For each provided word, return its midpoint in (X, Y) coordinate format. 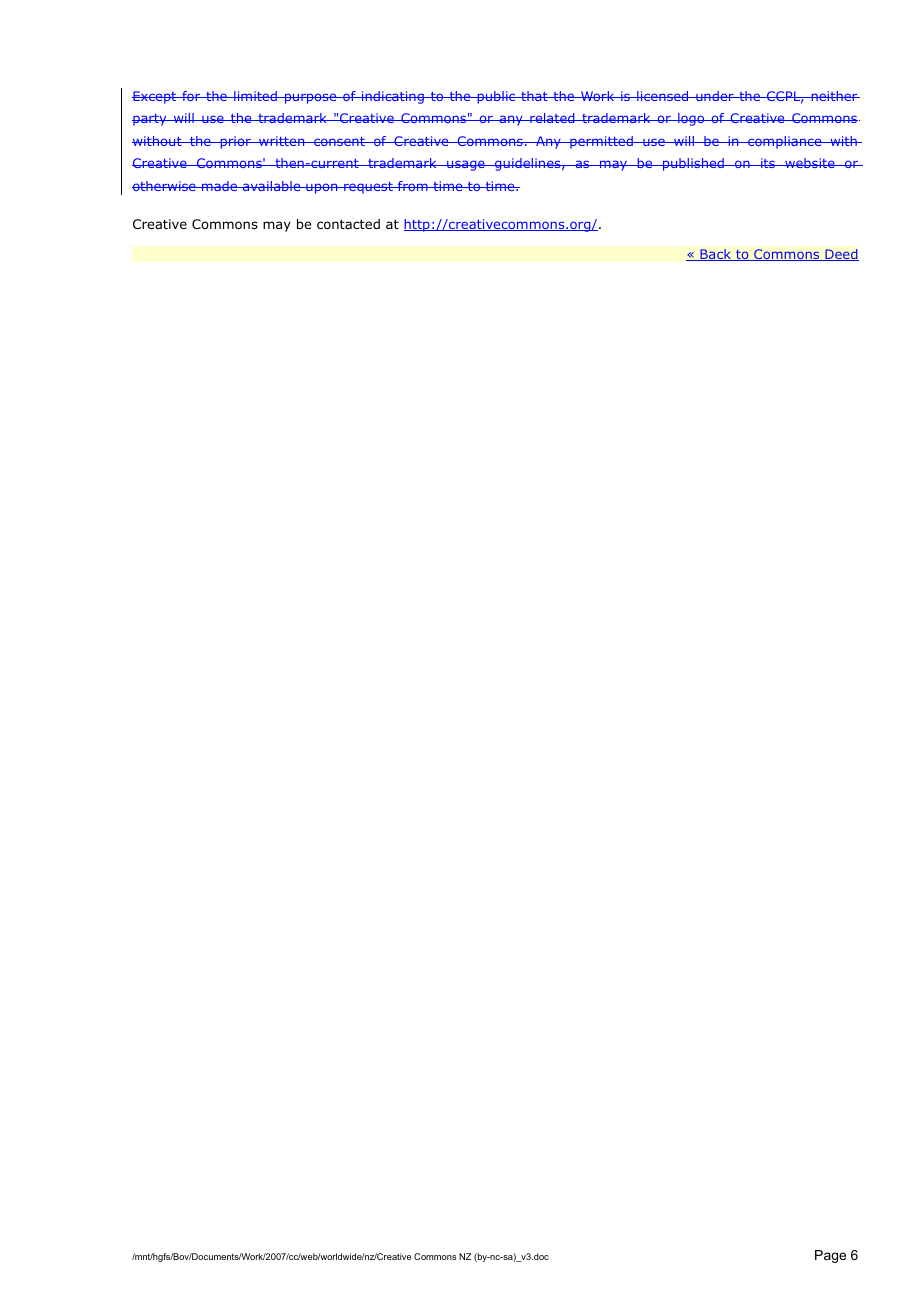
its (768, 163)
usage (466, 165)
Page (830, 1256)
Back (716, 255)
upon (322, 188)
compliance (785, 142)
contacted (348, 224)
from (413, 186)
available (272, 186)
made (220, 186)
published (693, 164)
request (368, 188)
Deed (841, 255)
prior (235, 142)
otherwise (165, 186)
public (496, 97)
